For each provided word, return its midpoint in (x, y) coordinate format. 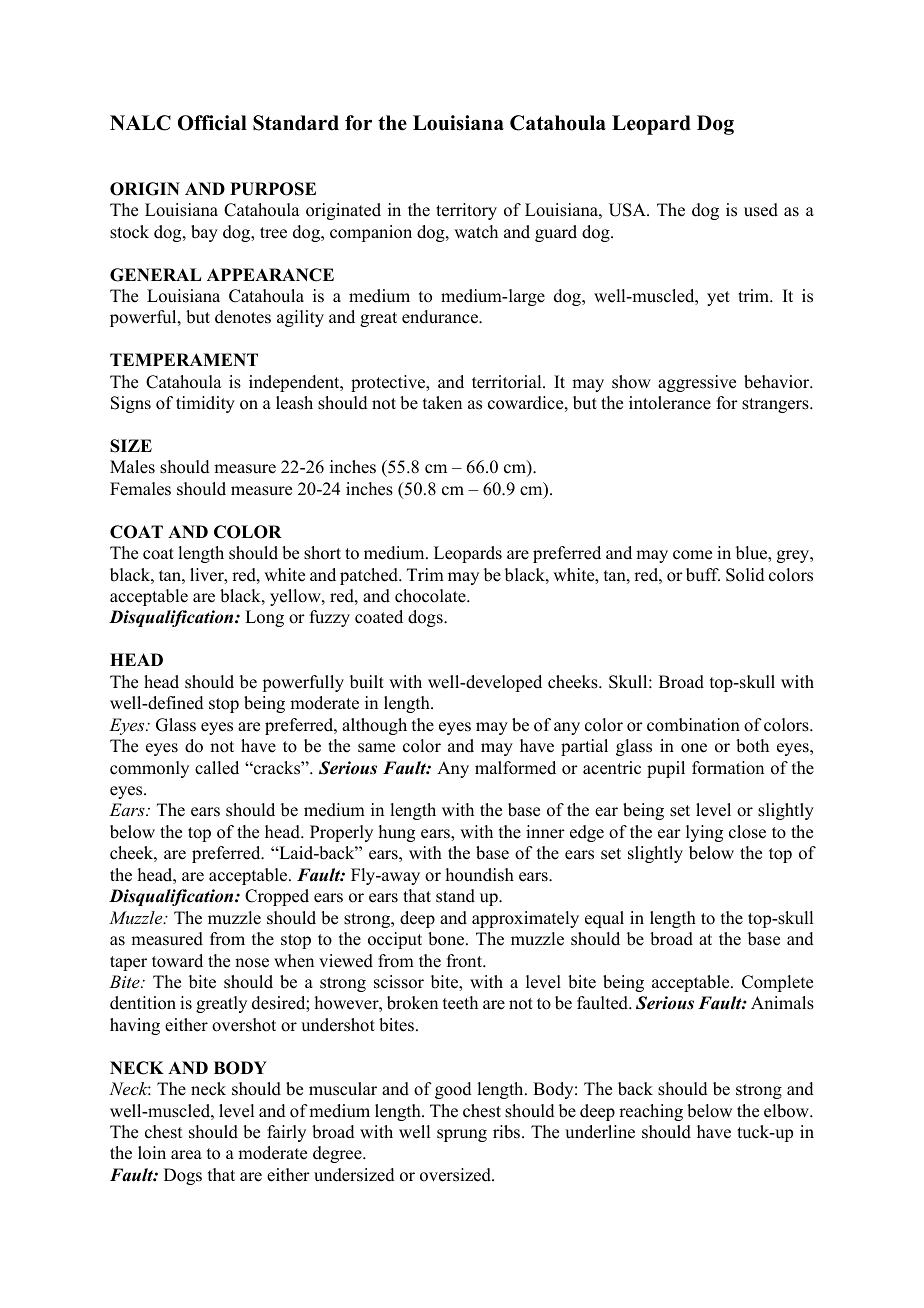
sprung (462, 1135)
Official (212, 123)
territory (466, 211)
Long (264, 618)
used (761, 210)
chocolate (431, 596)
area (186, 1155)
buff (703, 575)
